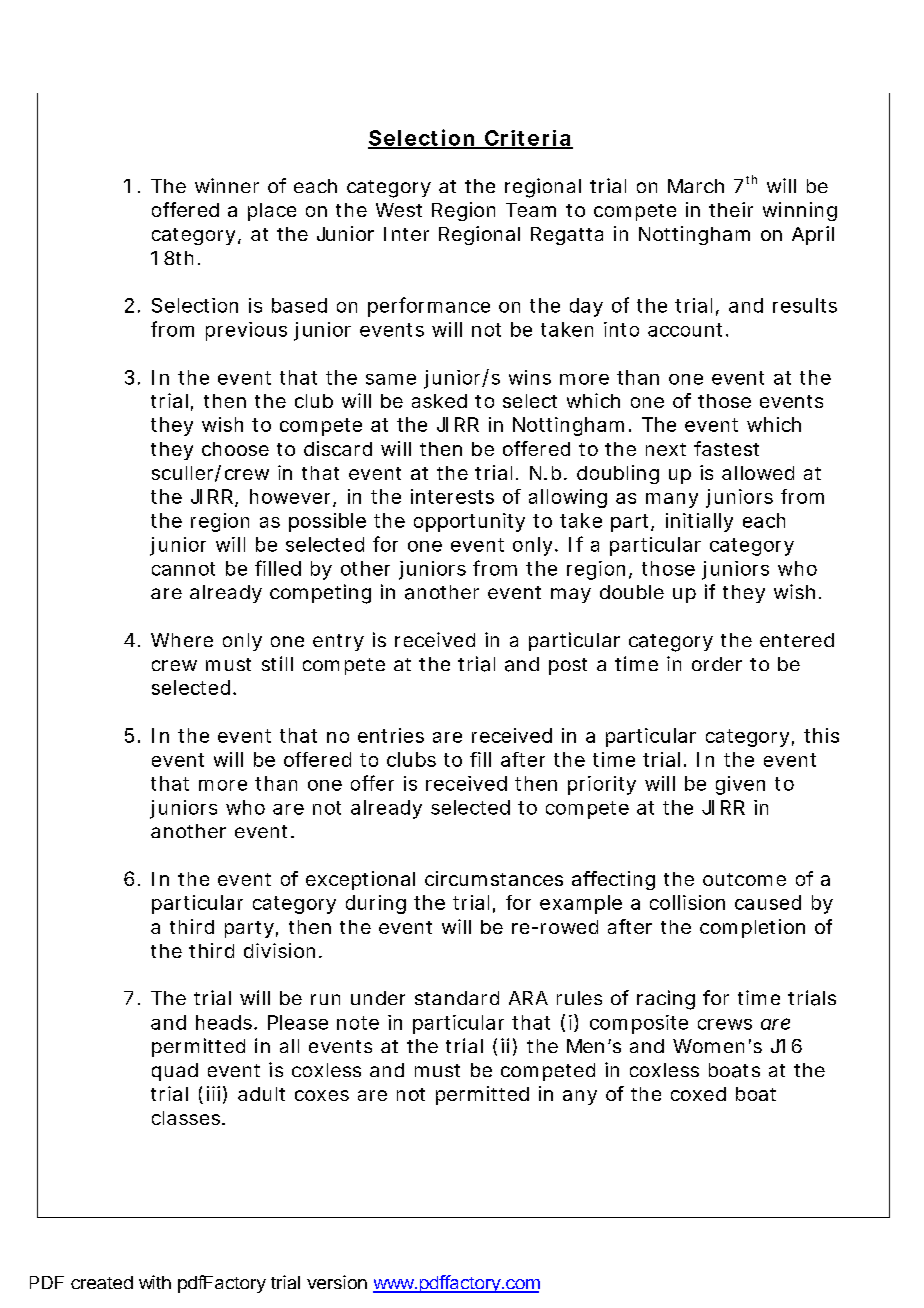  Describe the element at coordinates (391, 735) in the image. I see `entries` at that location.
